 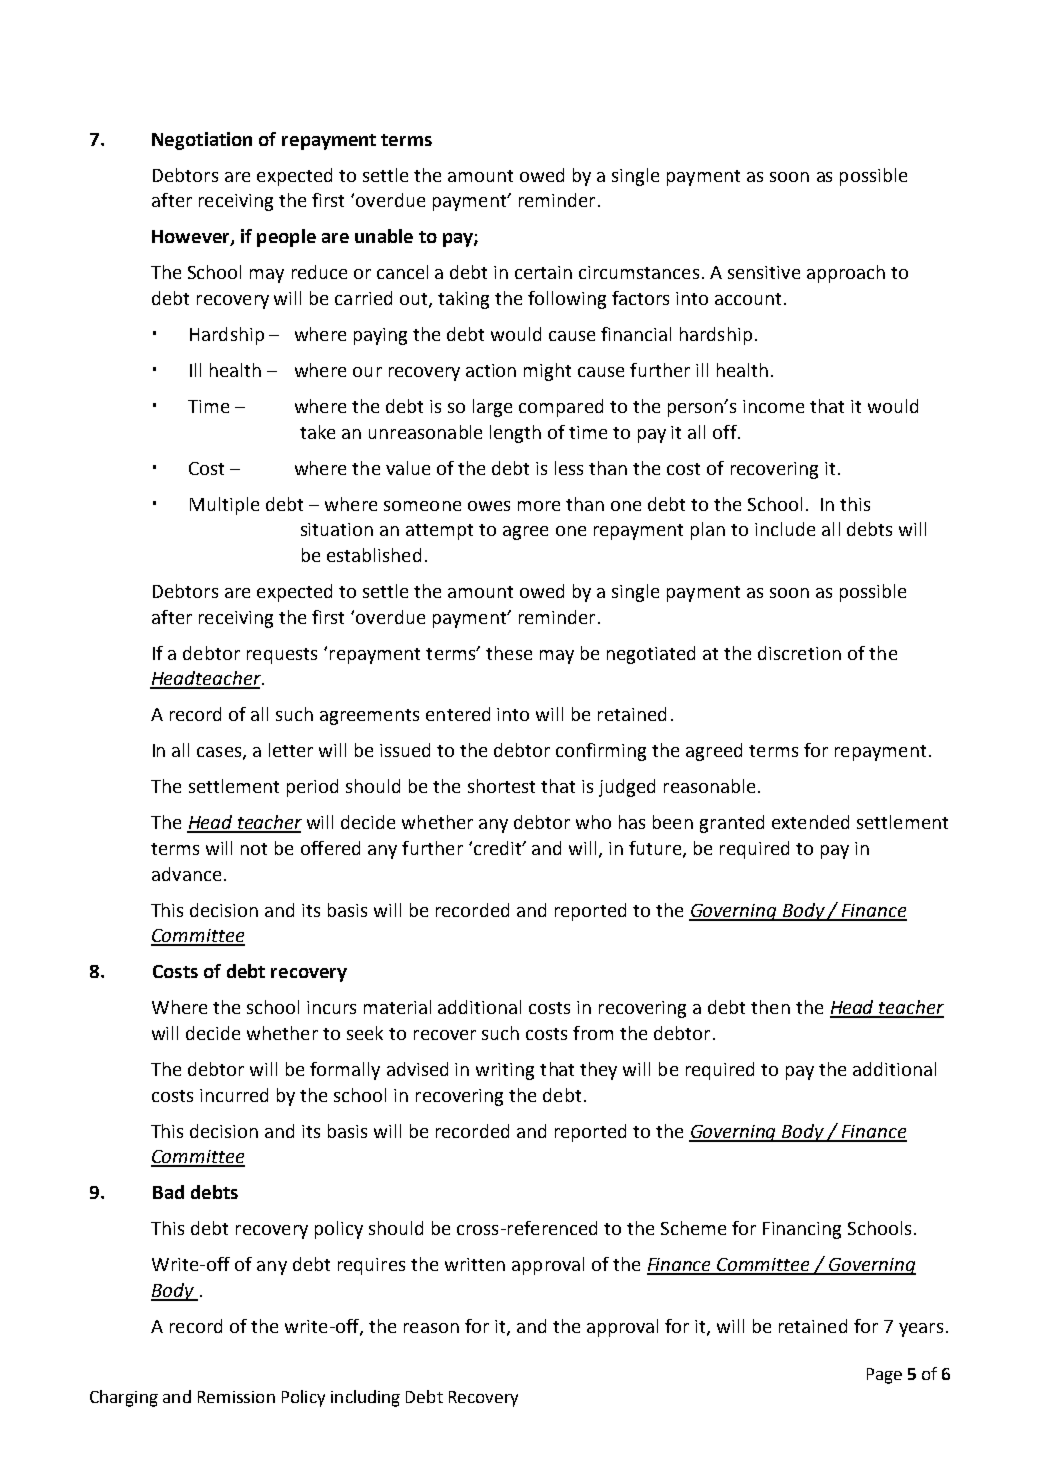 I want to click on certain, so click(x=543, y=272).
